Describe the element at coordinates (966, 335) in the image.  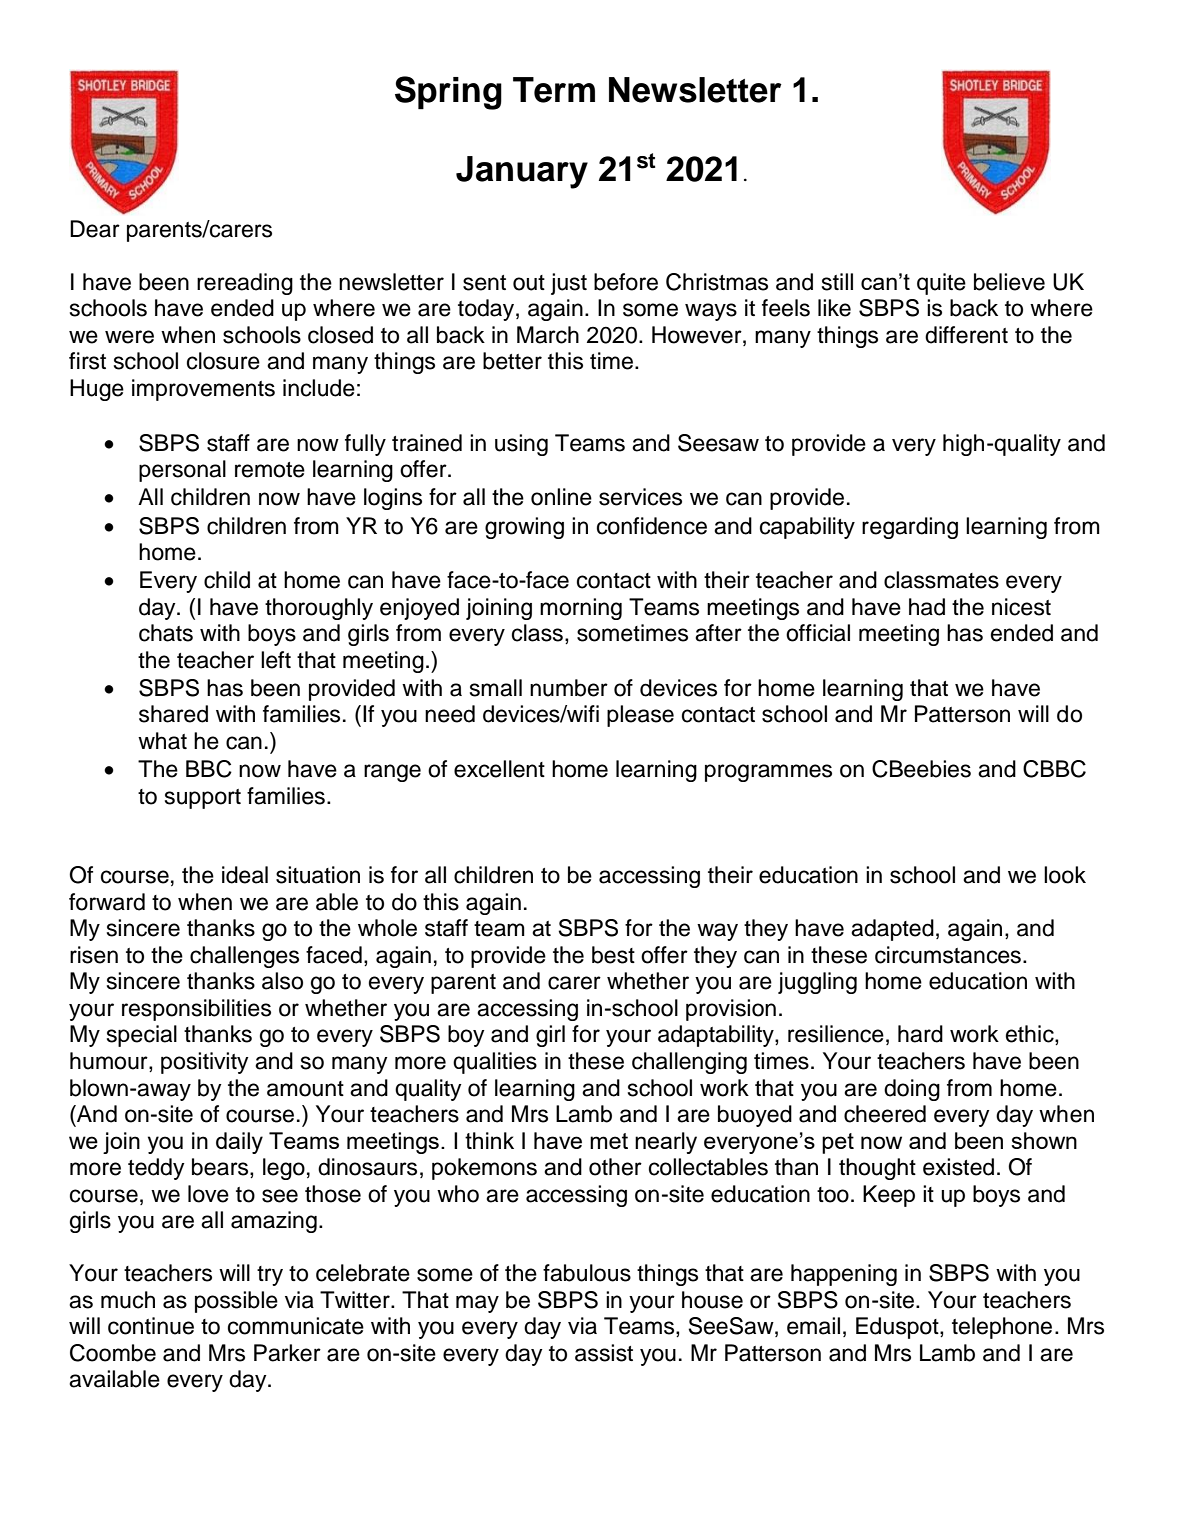
I see `different` at that location.
